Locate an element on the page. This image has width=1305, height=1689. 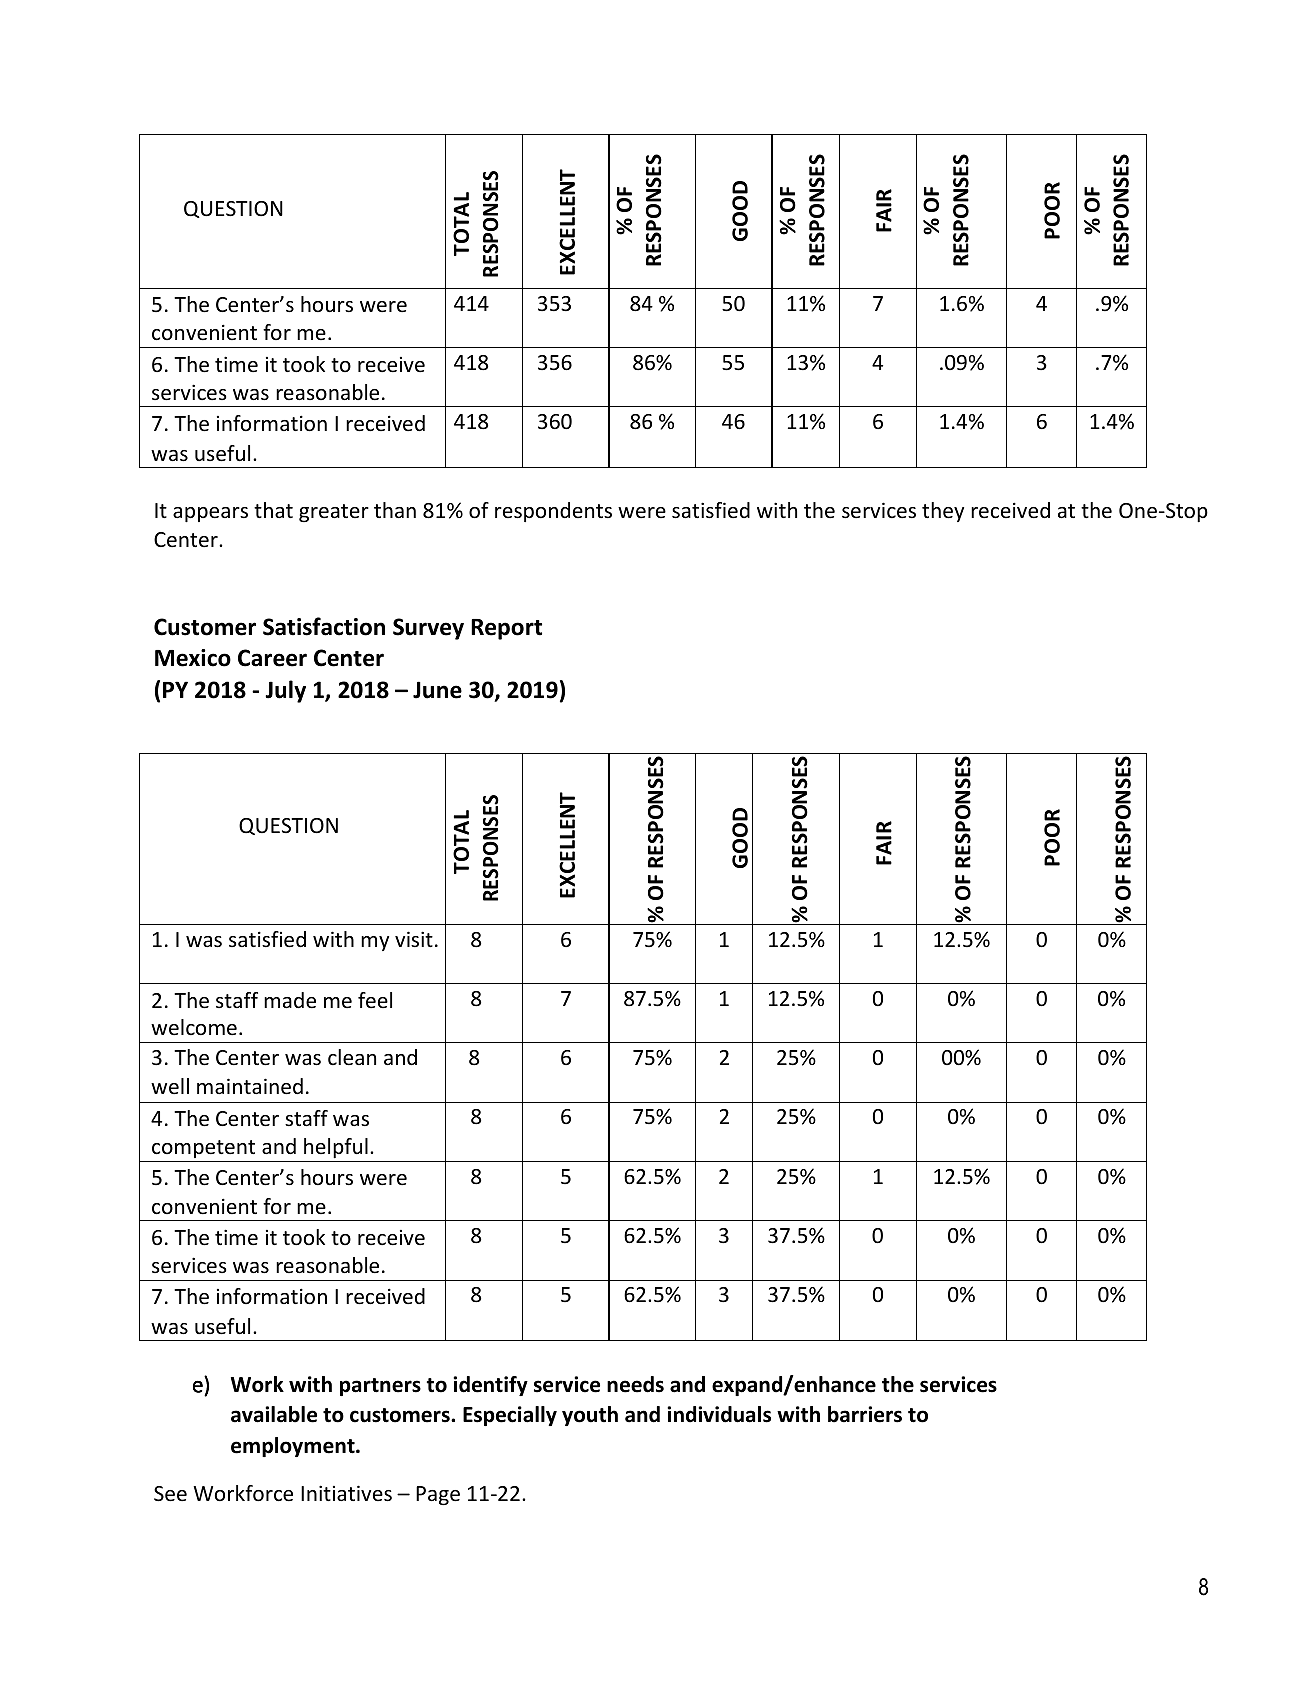
employment is located at coordinates (294, 1447).
